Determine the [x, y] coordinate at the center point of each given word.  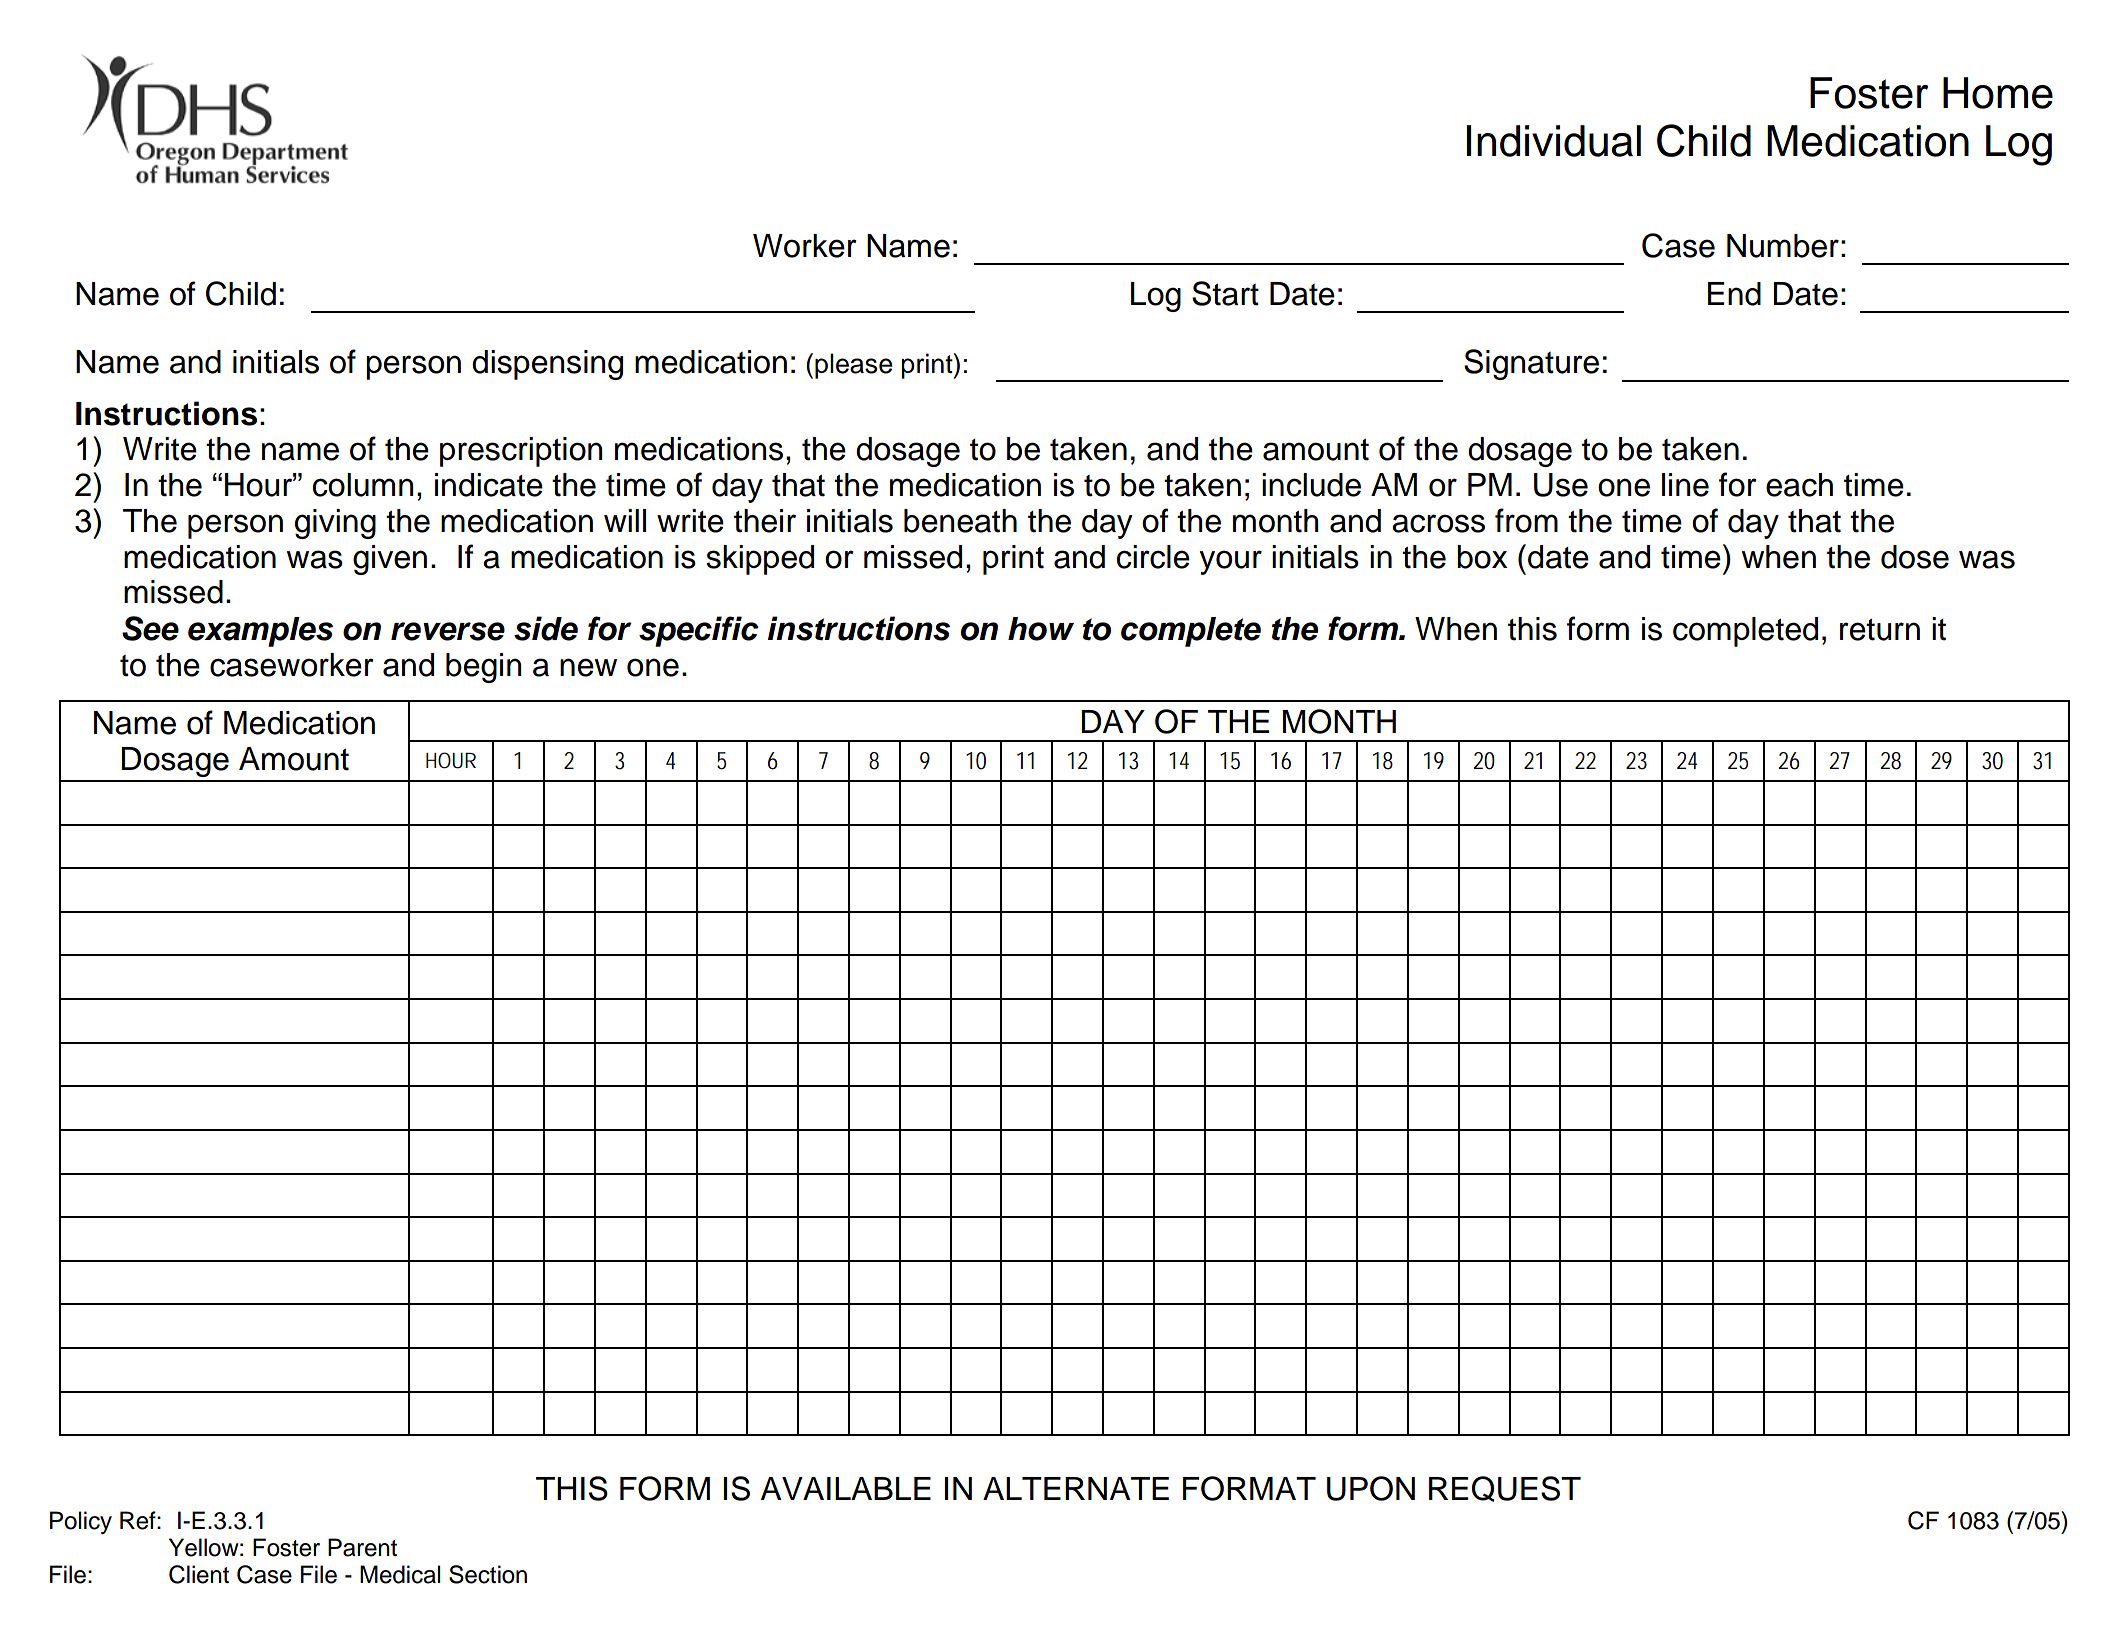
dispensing [547, 365]
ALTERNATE [1076, 1488]
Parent [362, 1547]
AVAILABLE [846, 1488]
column [363, 485]
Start [1225, 293]
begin [484, 668]
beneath [960, 521]
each [1799, 485]
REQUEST [1505, 1489]
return [1880, 630]
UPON [1371, 1488]
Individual [1553, 141]
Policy [81, 1522]
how [1041, 629]
